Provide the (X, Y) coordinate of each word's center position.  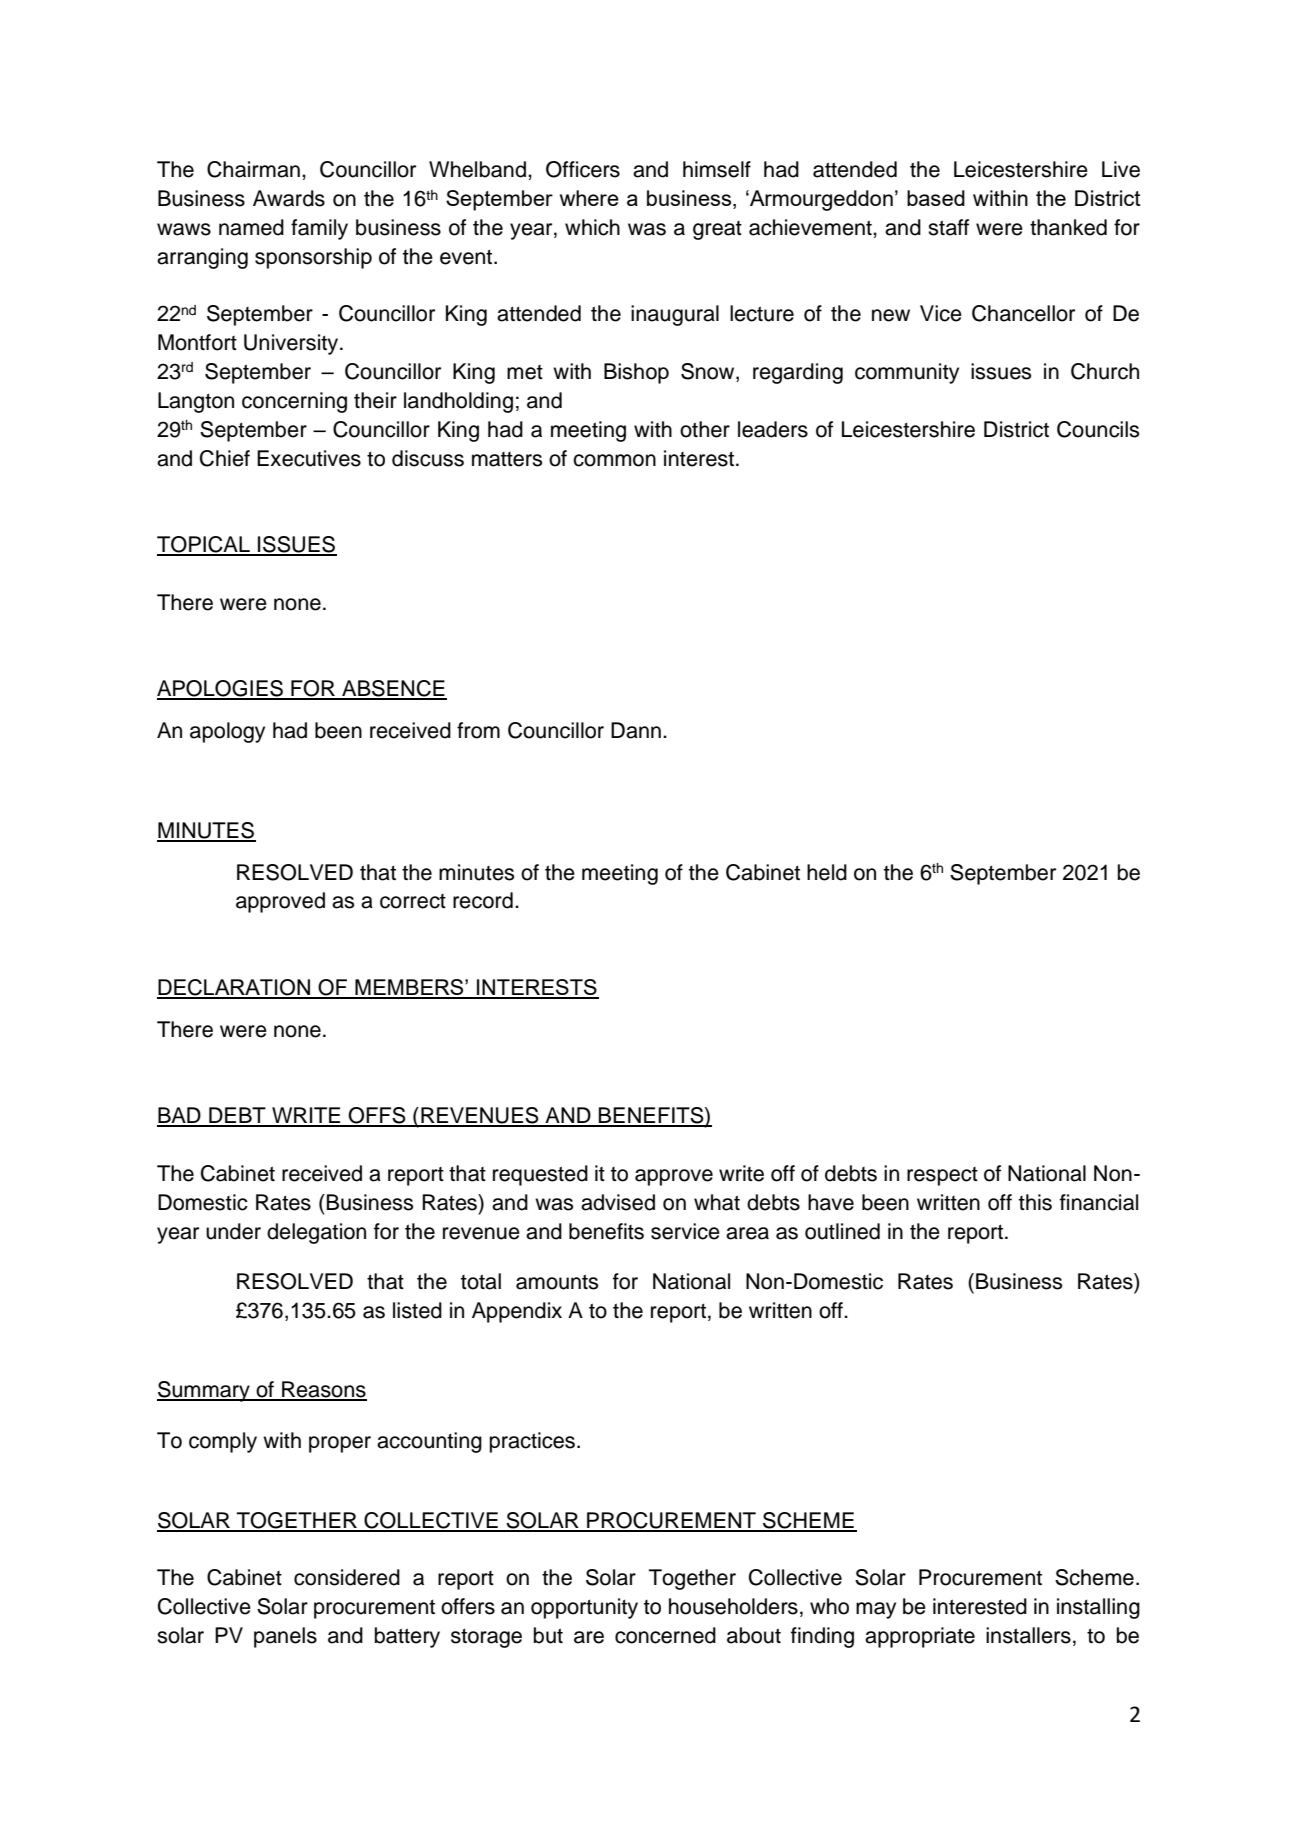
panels (285, 1637)
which (592, 227)
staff (948, 227)
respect (942, 1176)
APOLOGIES (221, 689)
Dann (636, 730)
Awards (289, 198)
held (827, 872)
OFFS (377, 1116)
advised (618, 1202)
